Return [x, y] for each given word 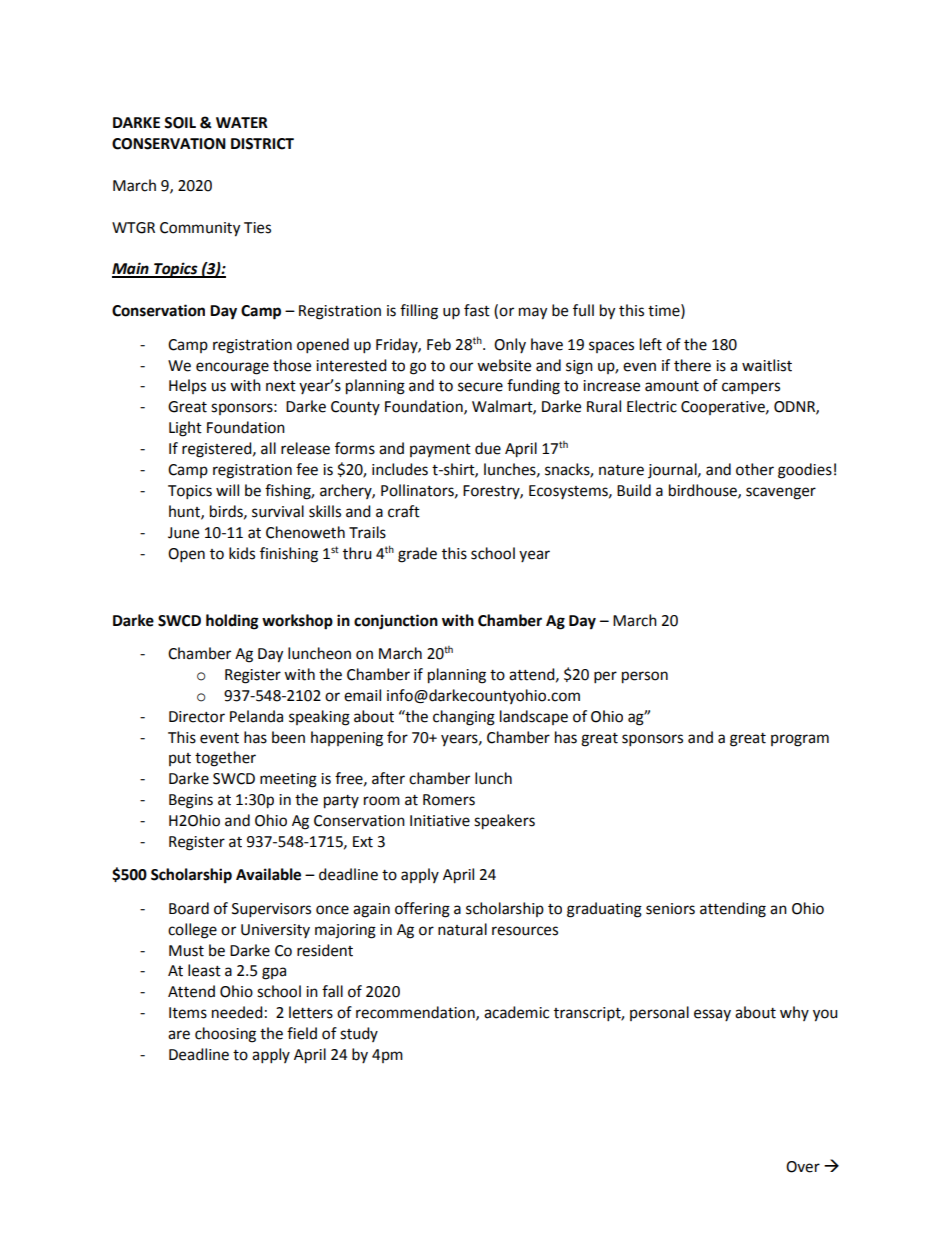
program [800, 740]
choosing [225, 1035]
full [583, 310]
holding [232, 622]
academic [516, 1012]
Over [803, 1167]
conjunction [396, 622]
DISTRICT [262, 144]
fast [477, 310]
